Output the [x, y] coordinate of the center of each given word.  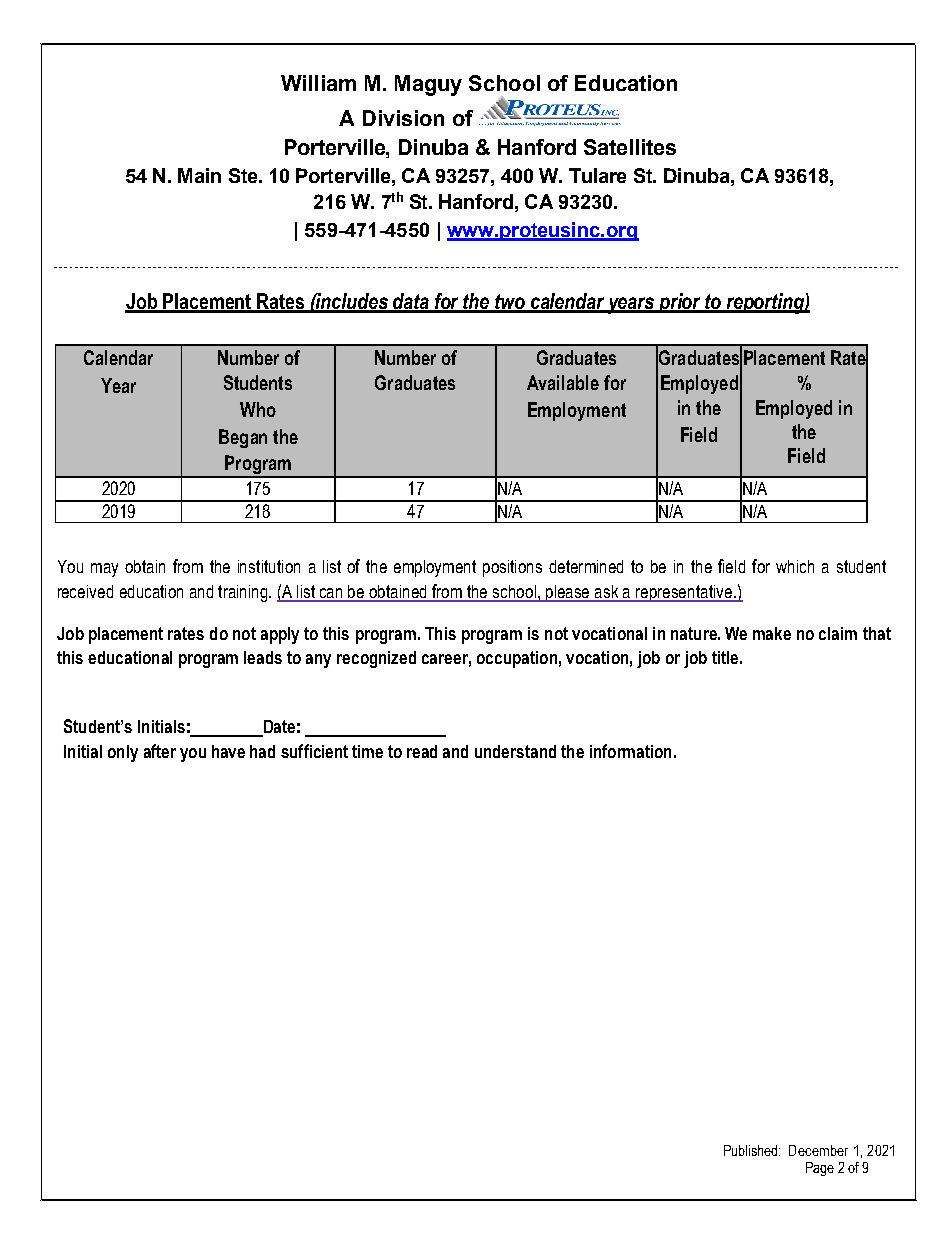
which [795, 566]
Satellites [630, 147]
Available [563, 382]
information [630, 751]
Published [752, 1150]
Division [403, 118]
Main [199, 175]
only [123, 753]
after [160, 751]
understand [515, 751]
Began [243, 438]
